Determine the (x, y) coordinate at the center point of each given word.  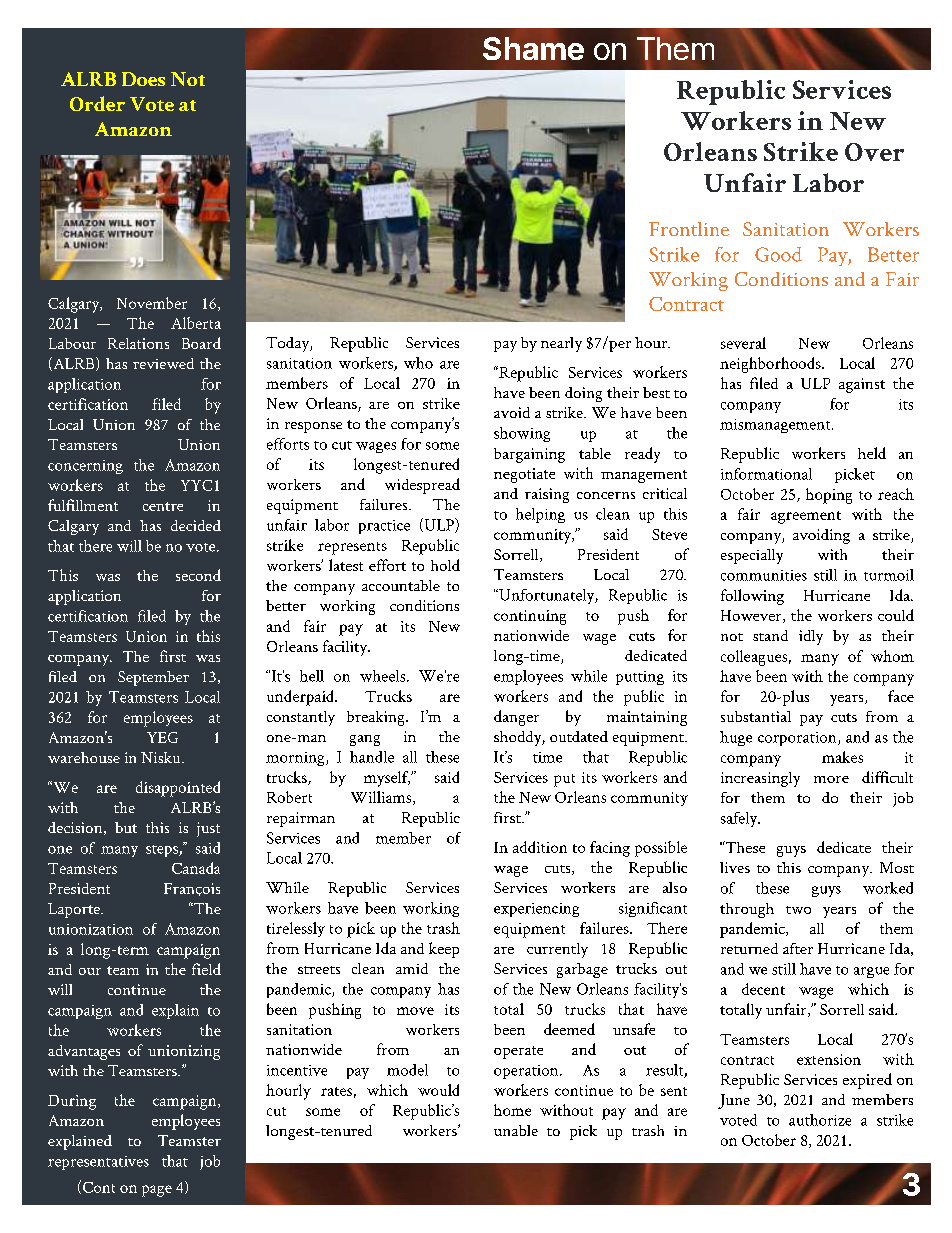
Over (874, 152)
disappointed (178, 789)
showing (522, 434)
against (862, 385)
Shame (533, 48)
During (72, 1102)
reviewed (163, 363)
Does (143, 79)
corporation (798, 739)
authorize (820, 1120)
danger (516, 718)
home (512, 1110)
